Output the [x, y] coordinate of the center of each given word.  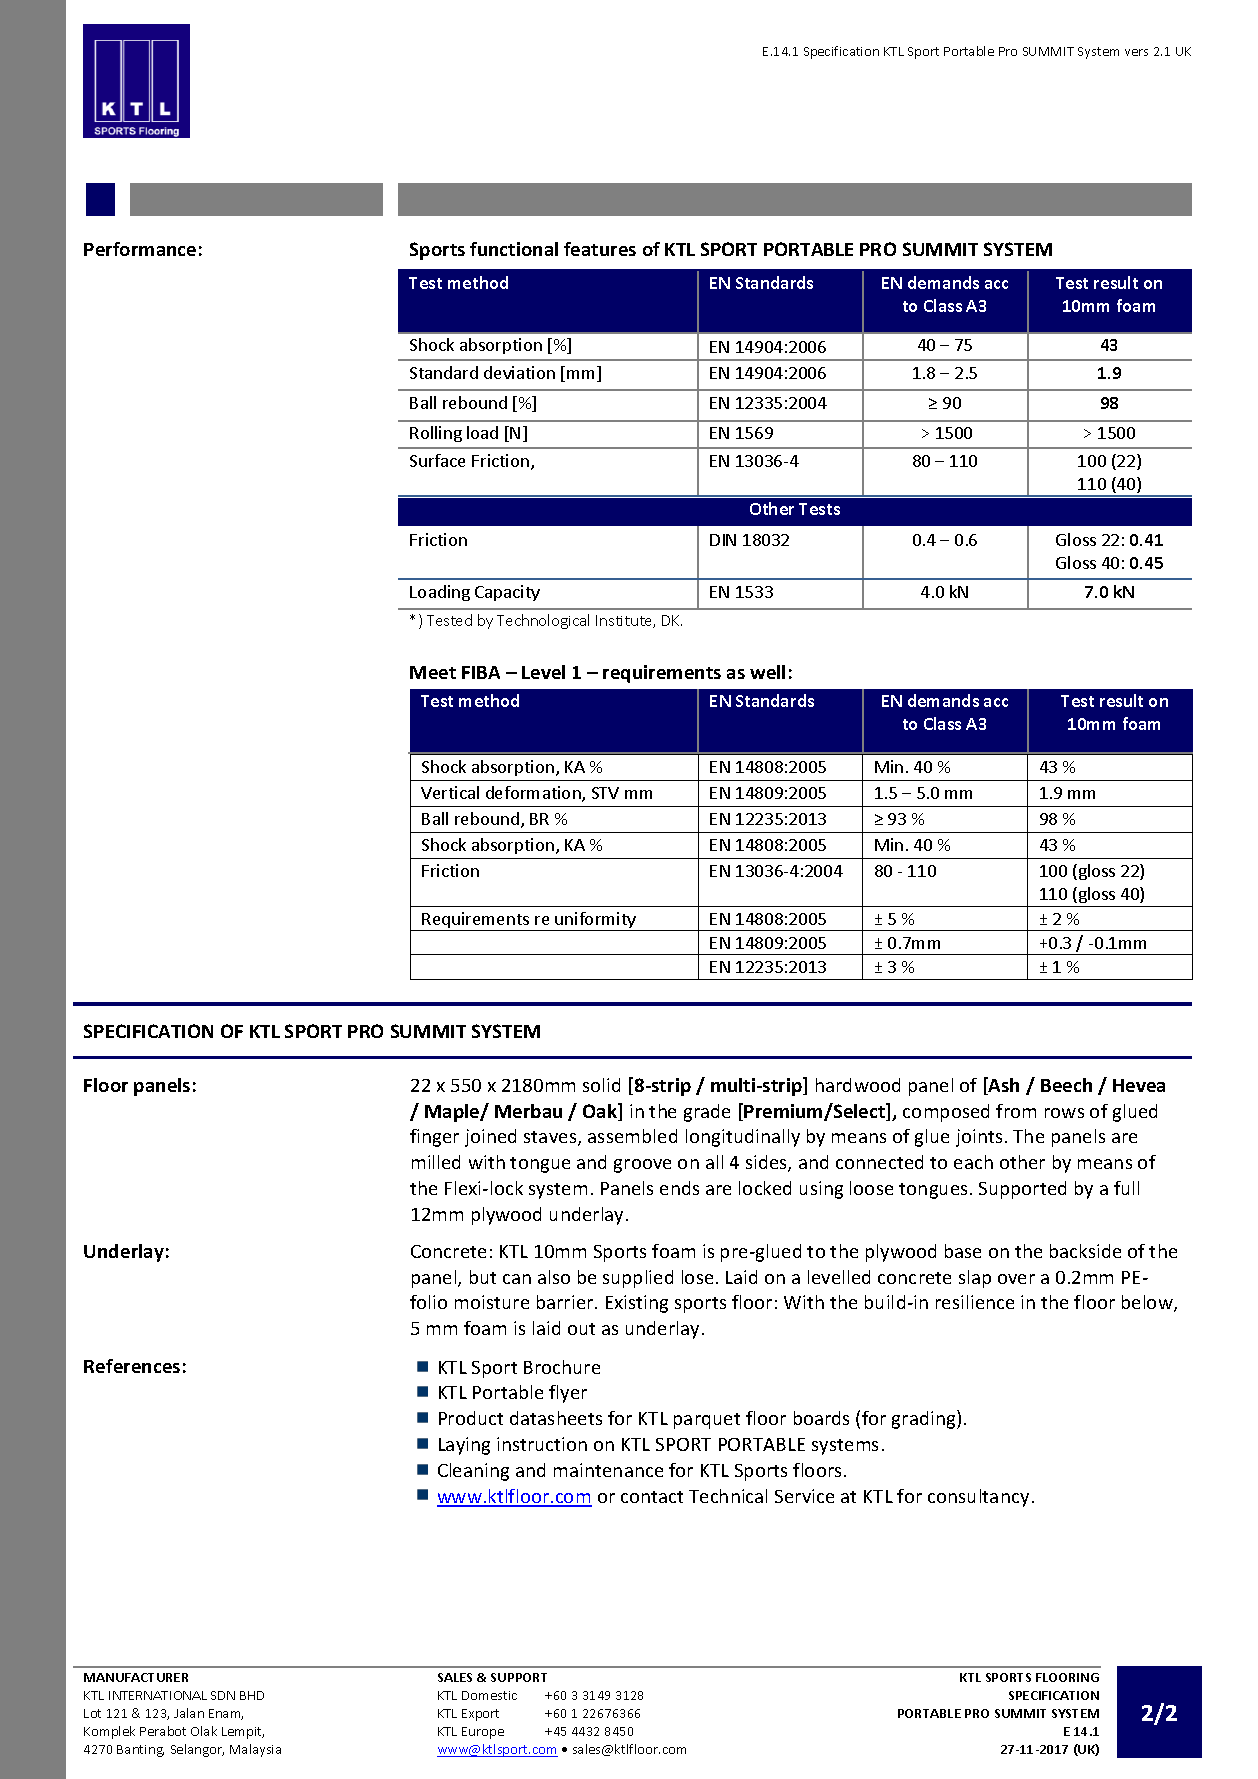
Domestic [489, 1695]
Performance [140, 249]
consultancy [978, 1498]
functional [514, 249]
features [600, 249]
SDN [223, 1695]
